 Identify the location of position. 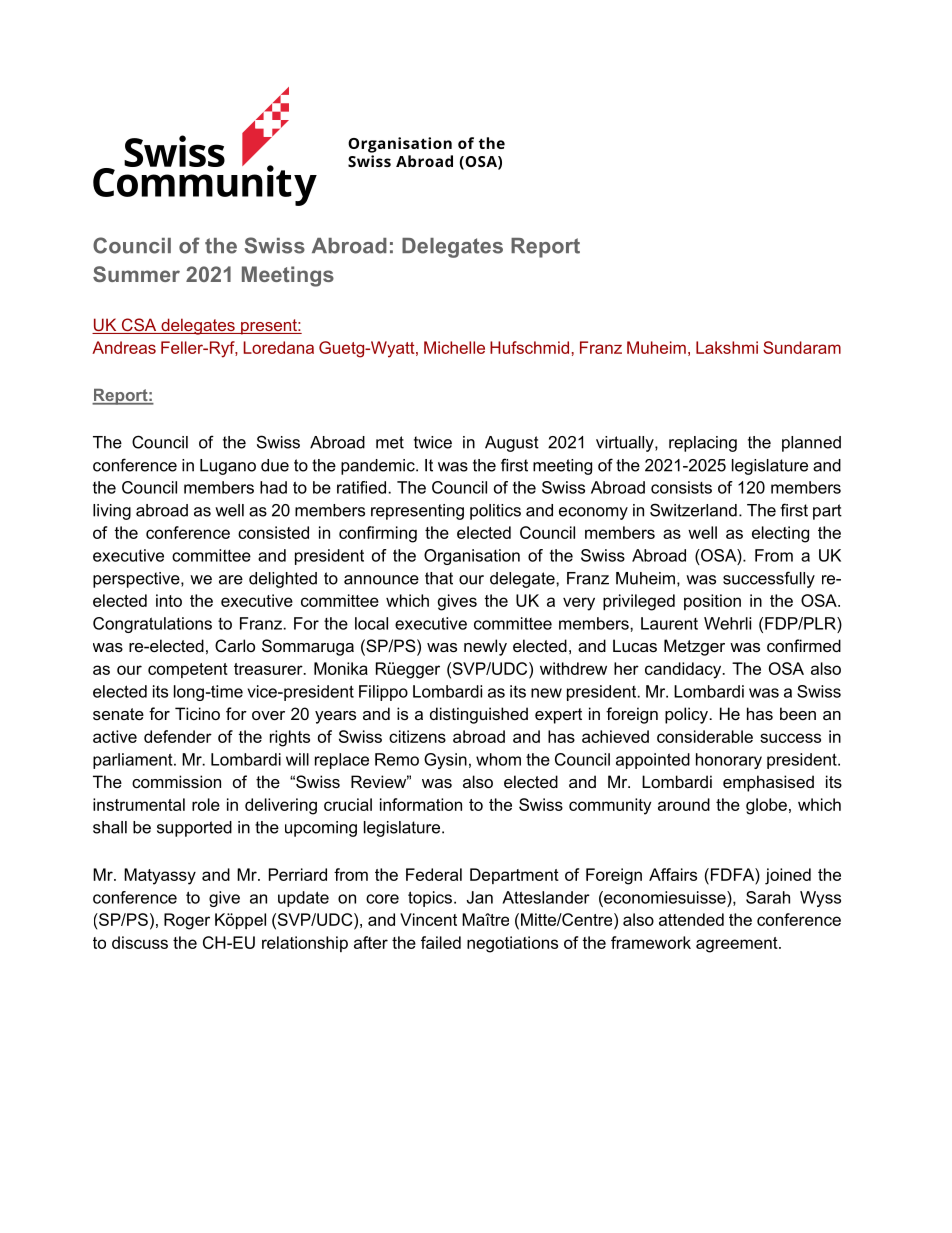
(712, 602).
